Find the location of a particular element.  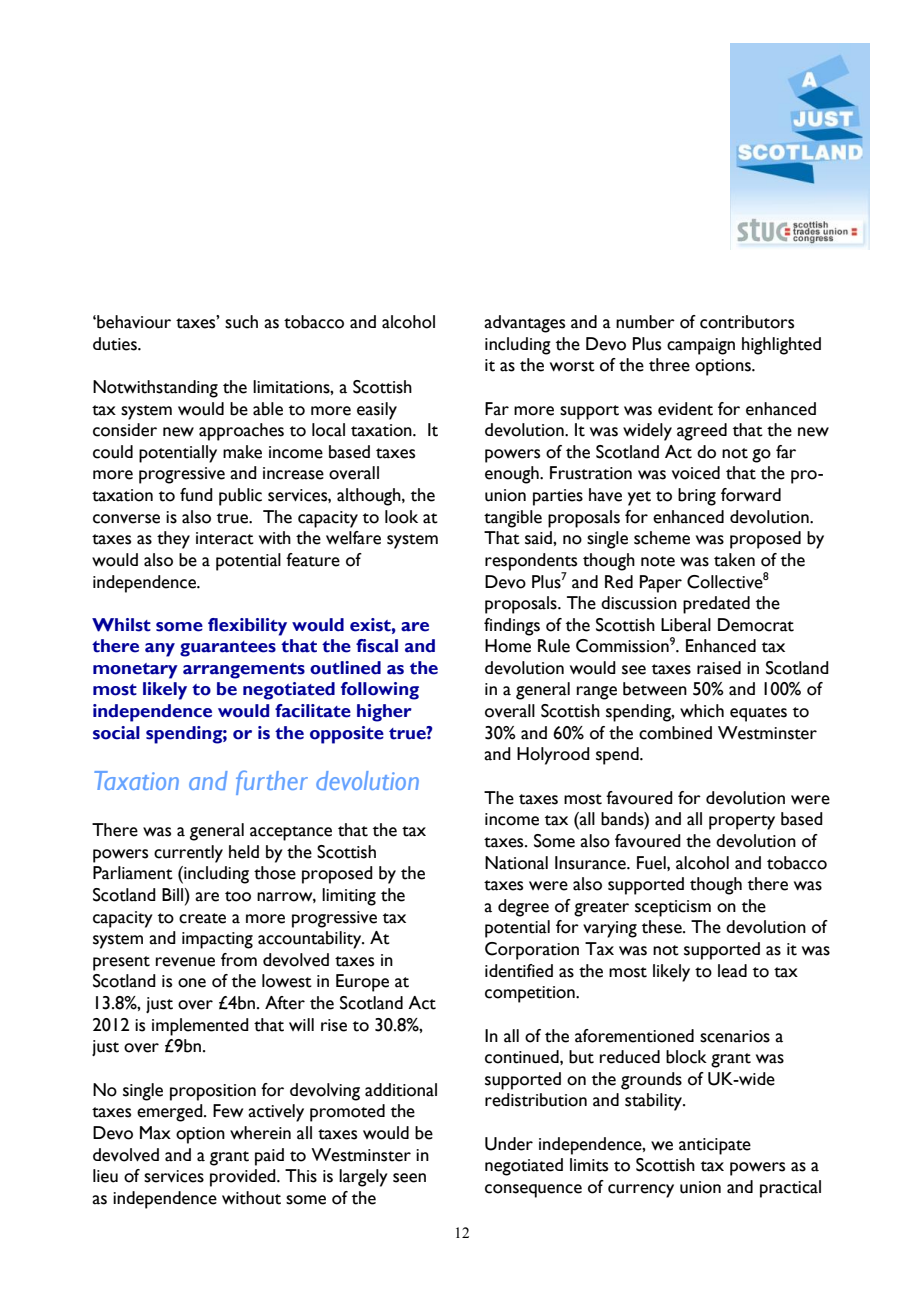

Max is located at coordinates (155, 1133).
